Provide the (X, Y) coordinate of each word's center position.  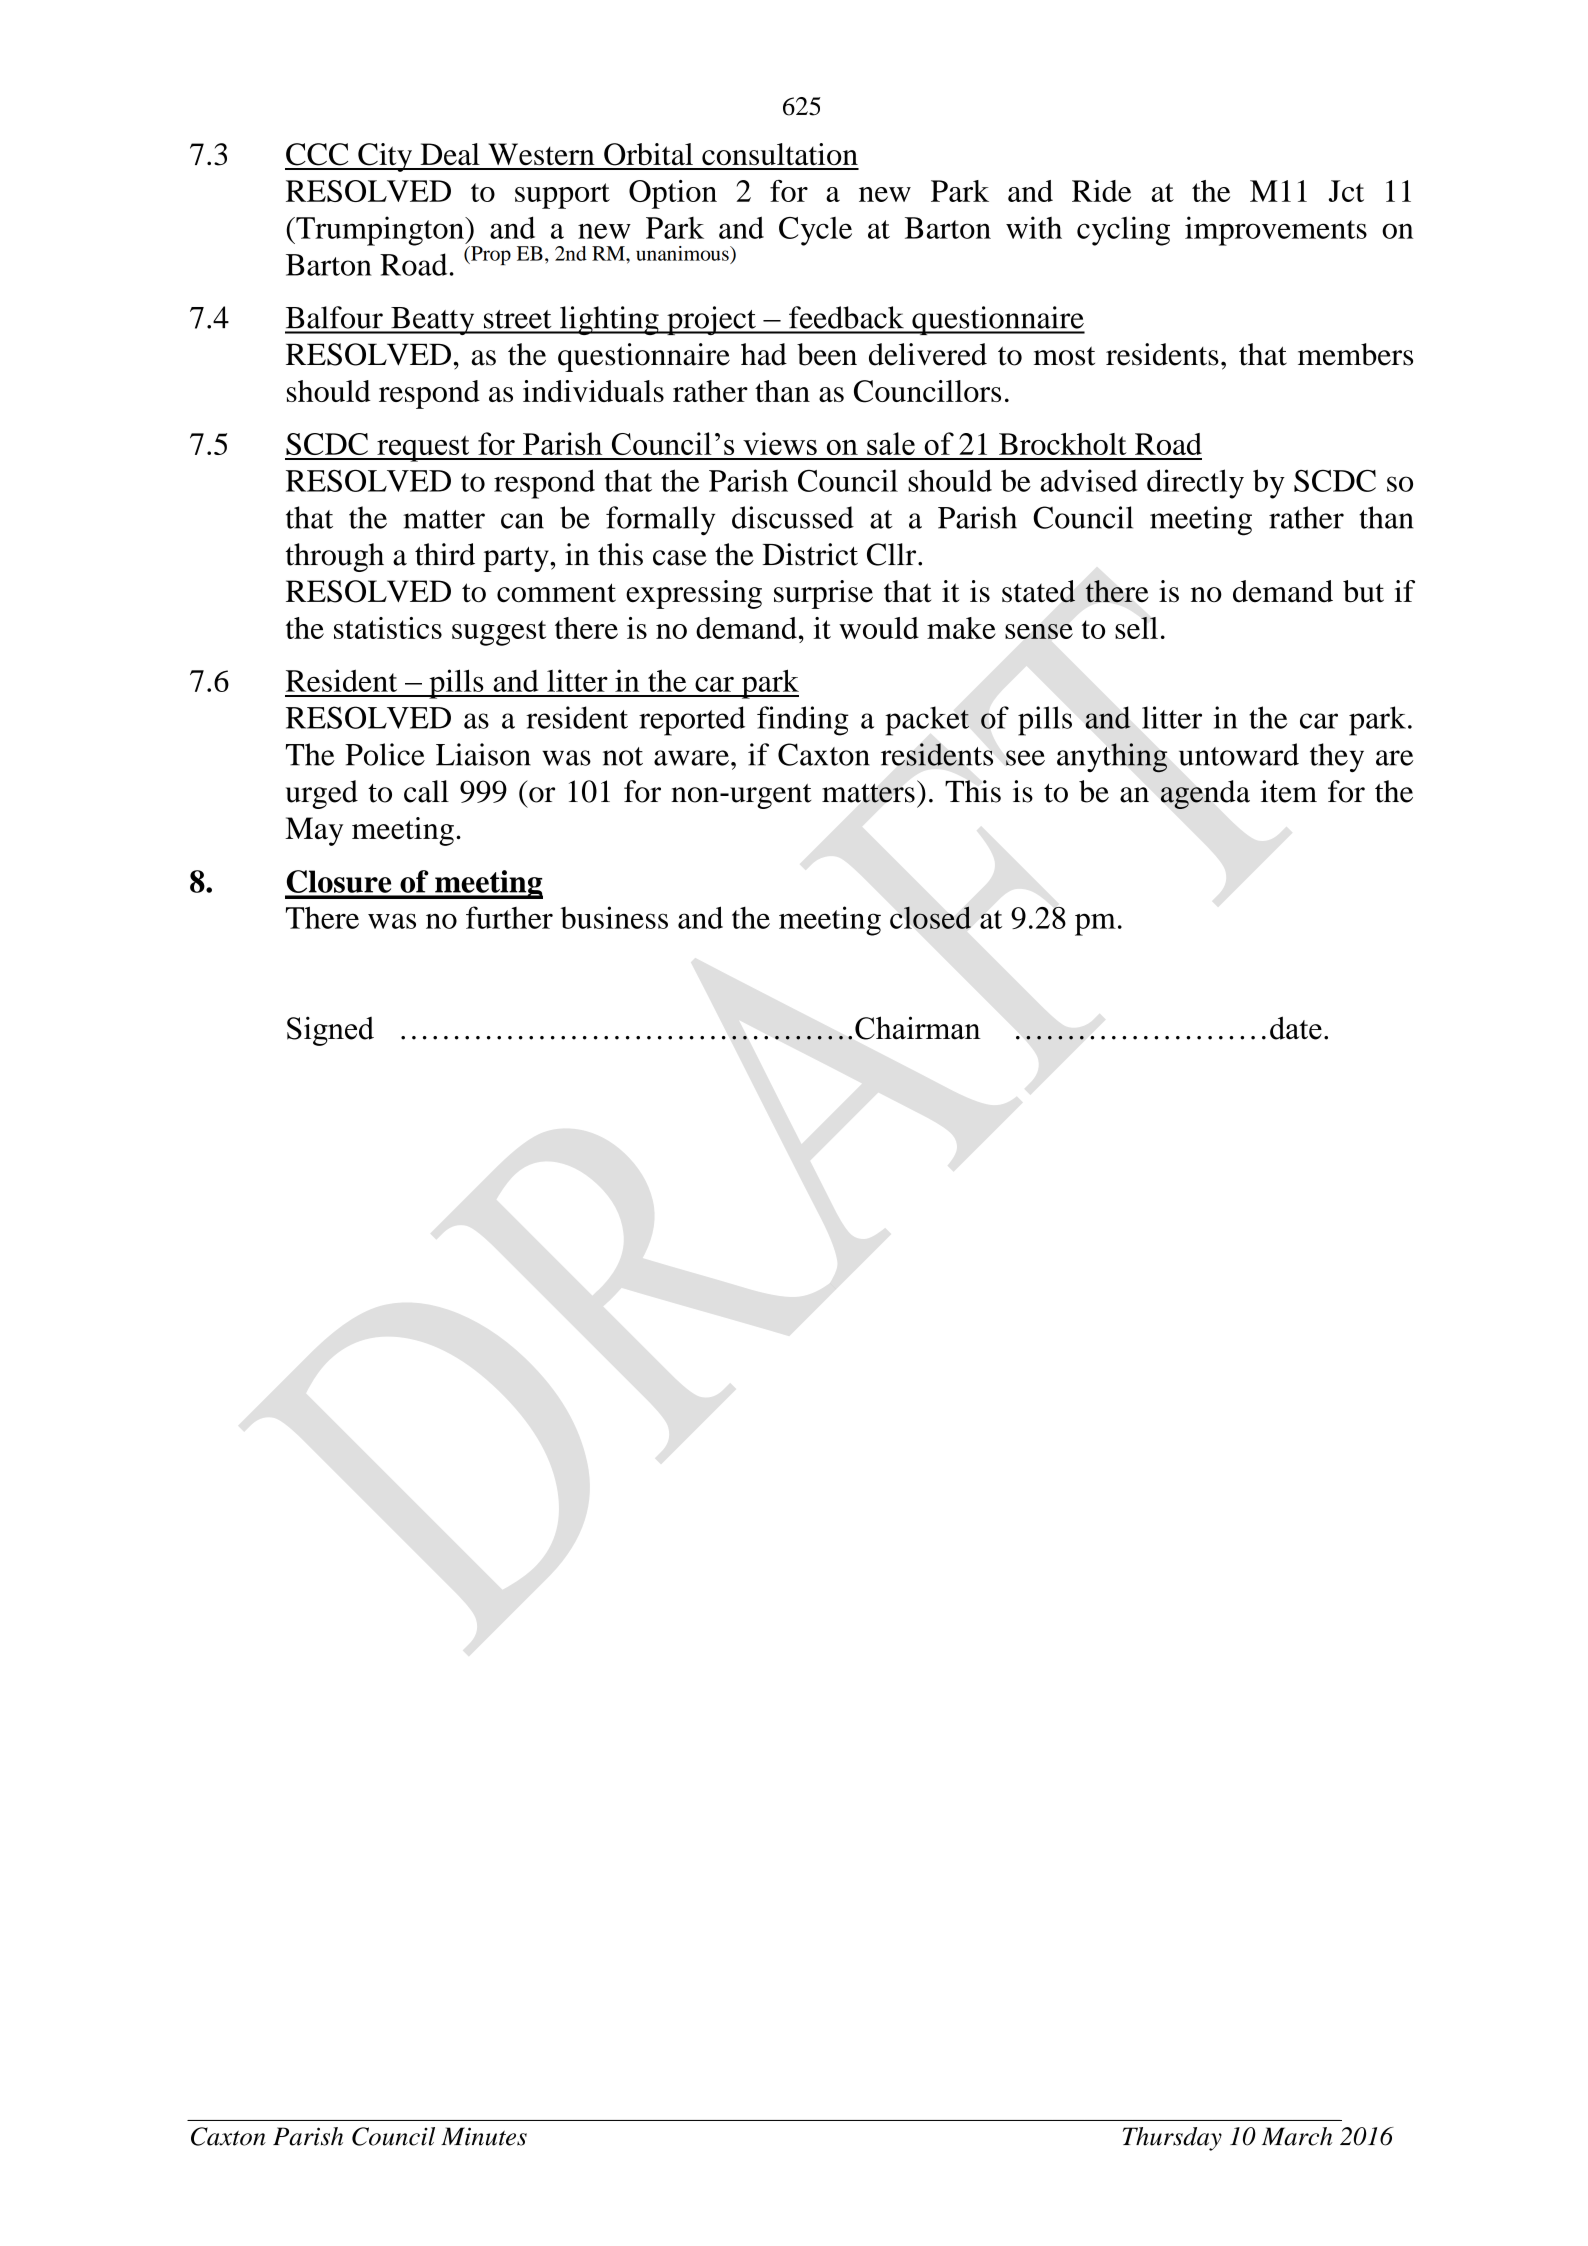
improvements (1276, 231)
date (1296, 1028)
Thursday (1172, 2139)
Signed (330, 1031)
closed (930, 917)
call (426, 791)
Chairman (918, 1028)
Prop (490, 255)
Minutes (484, 2136)
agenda (1205, 794)
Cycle (815, 231)
